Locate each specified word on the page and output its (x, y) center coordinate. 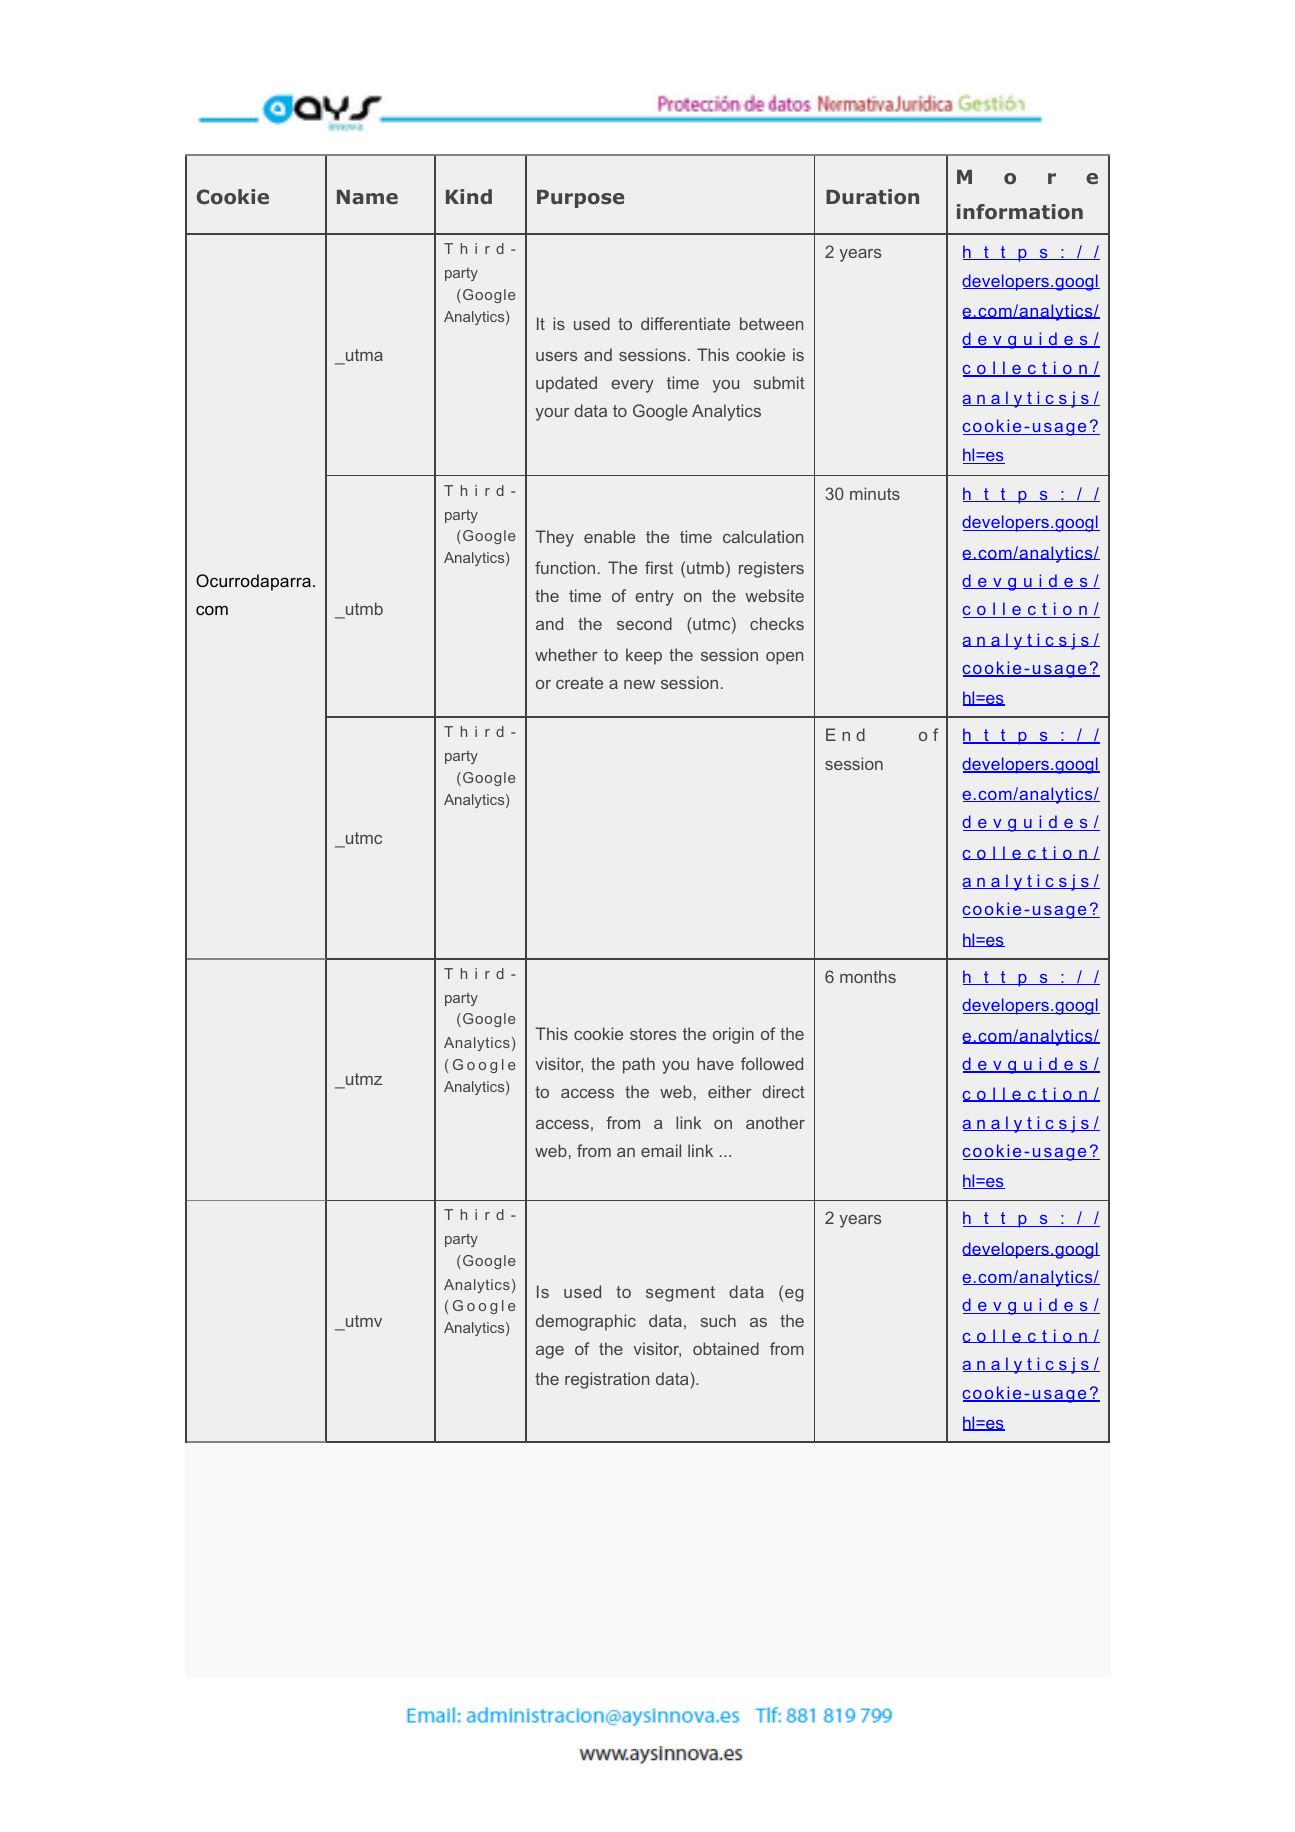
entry (654, 598)
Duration (872, 197)
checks (777, 623)
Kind (469, 196)
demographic (586, 1322)
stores (653, 1034)
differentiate (685, 323)
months (868, 976)
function (565, 567)
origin (733, 1035)
